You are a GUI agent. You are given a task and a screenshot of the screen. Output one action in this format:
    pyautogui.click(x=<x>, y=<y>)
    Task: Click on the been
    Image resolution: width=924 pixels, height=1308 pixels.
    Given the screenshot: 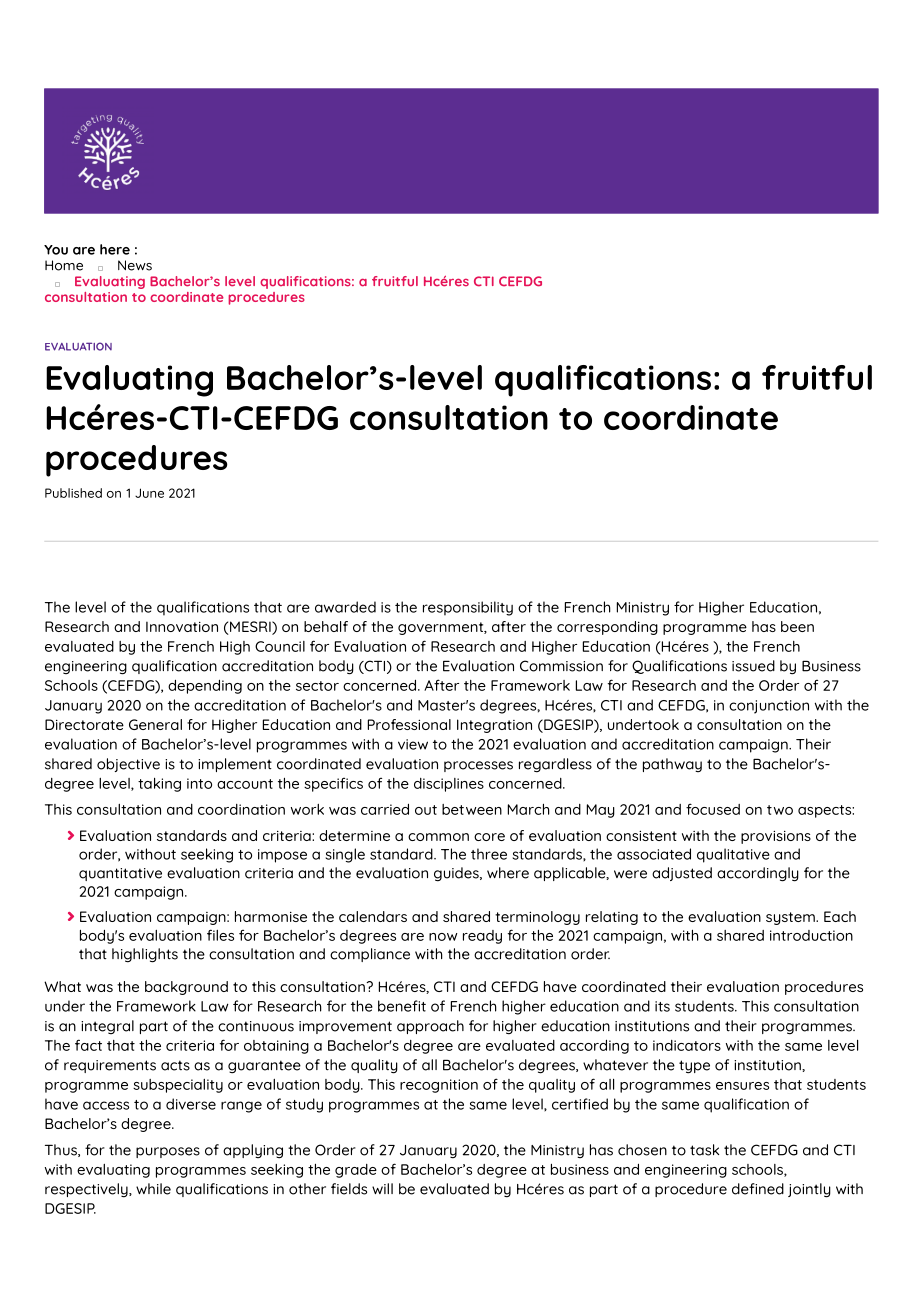 What is the action you would take?
    pyautogui.click(x=797, y=626)
